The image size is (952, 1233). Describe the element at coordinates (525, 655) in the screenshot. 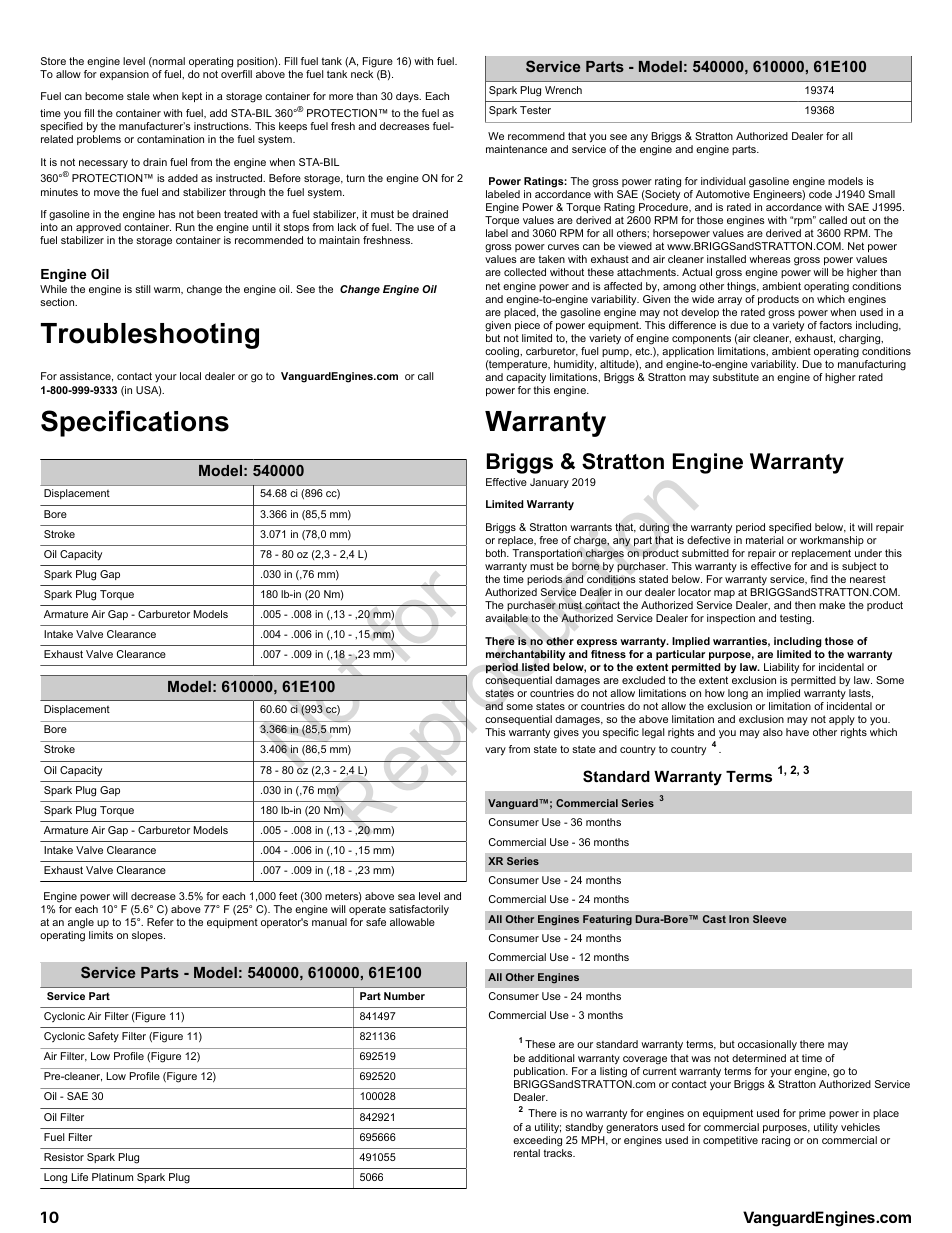

I see `merchantability` at that location.
